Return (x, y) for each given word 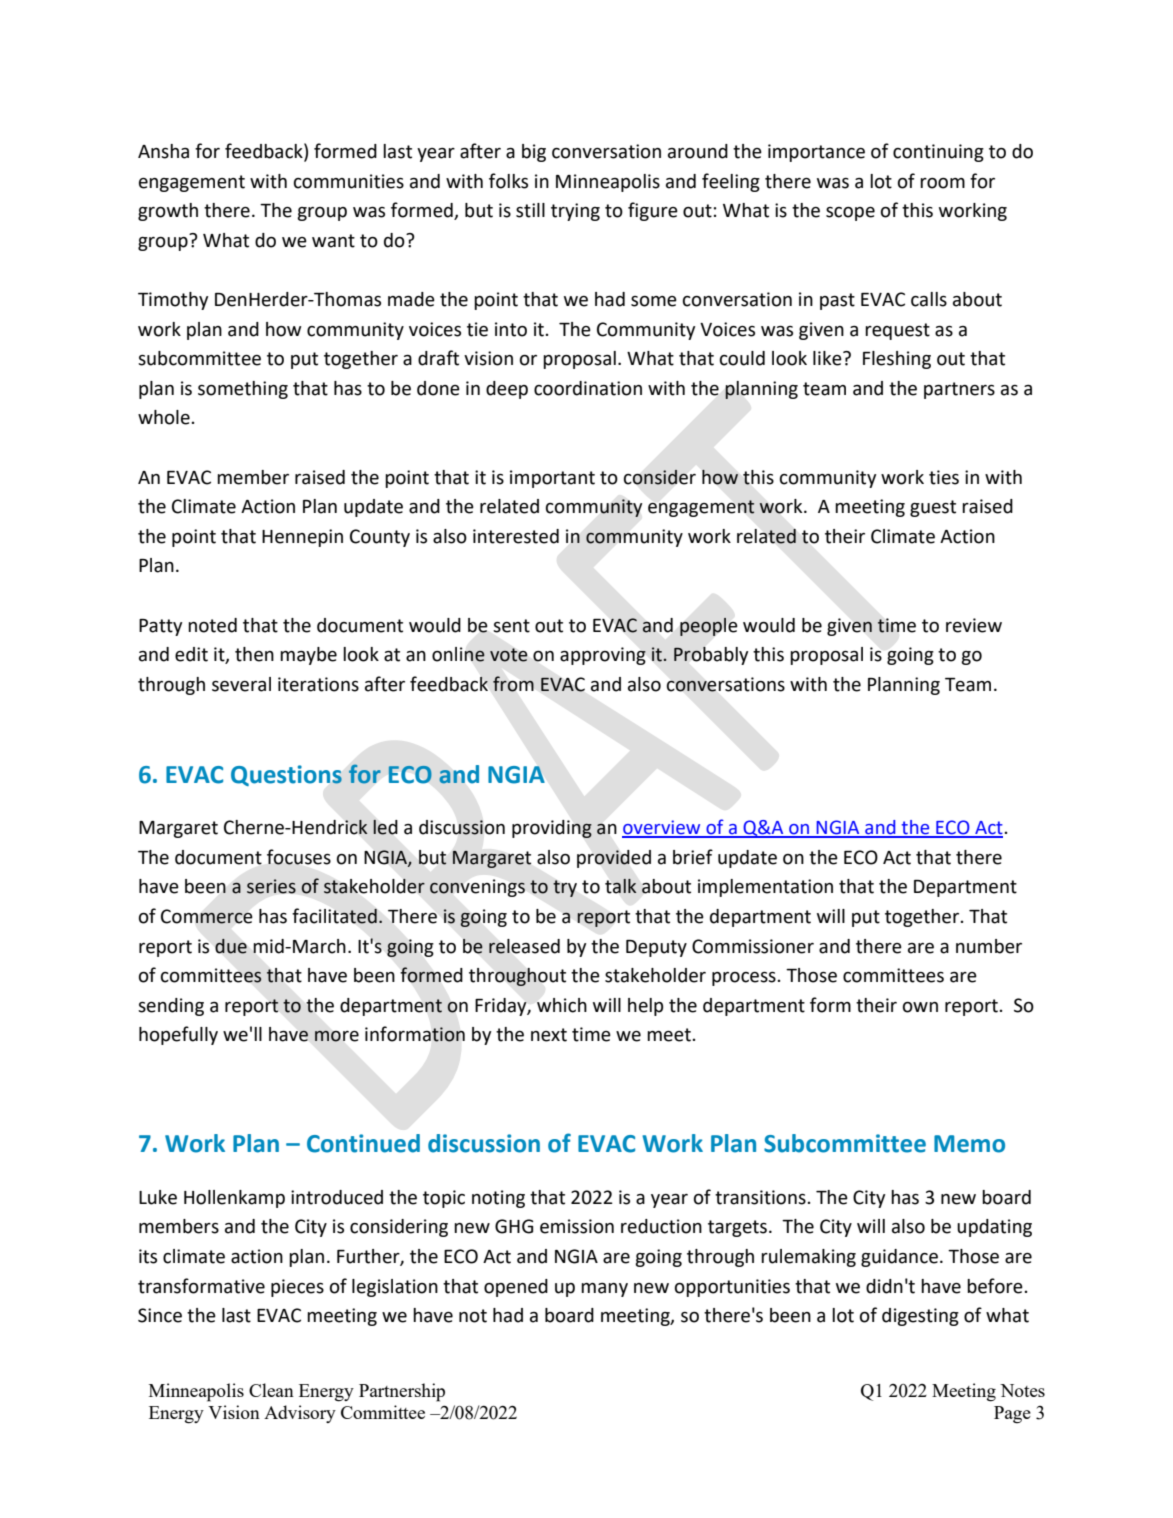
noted (212, 625)
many (604, 1290)
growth (168, 212)
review (974, 625)
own (920, 1007)
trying (575, 212)
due (231, 946)
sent (511, 626)
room (942, 183)
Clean (271, 1390)
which (562, 1005)
